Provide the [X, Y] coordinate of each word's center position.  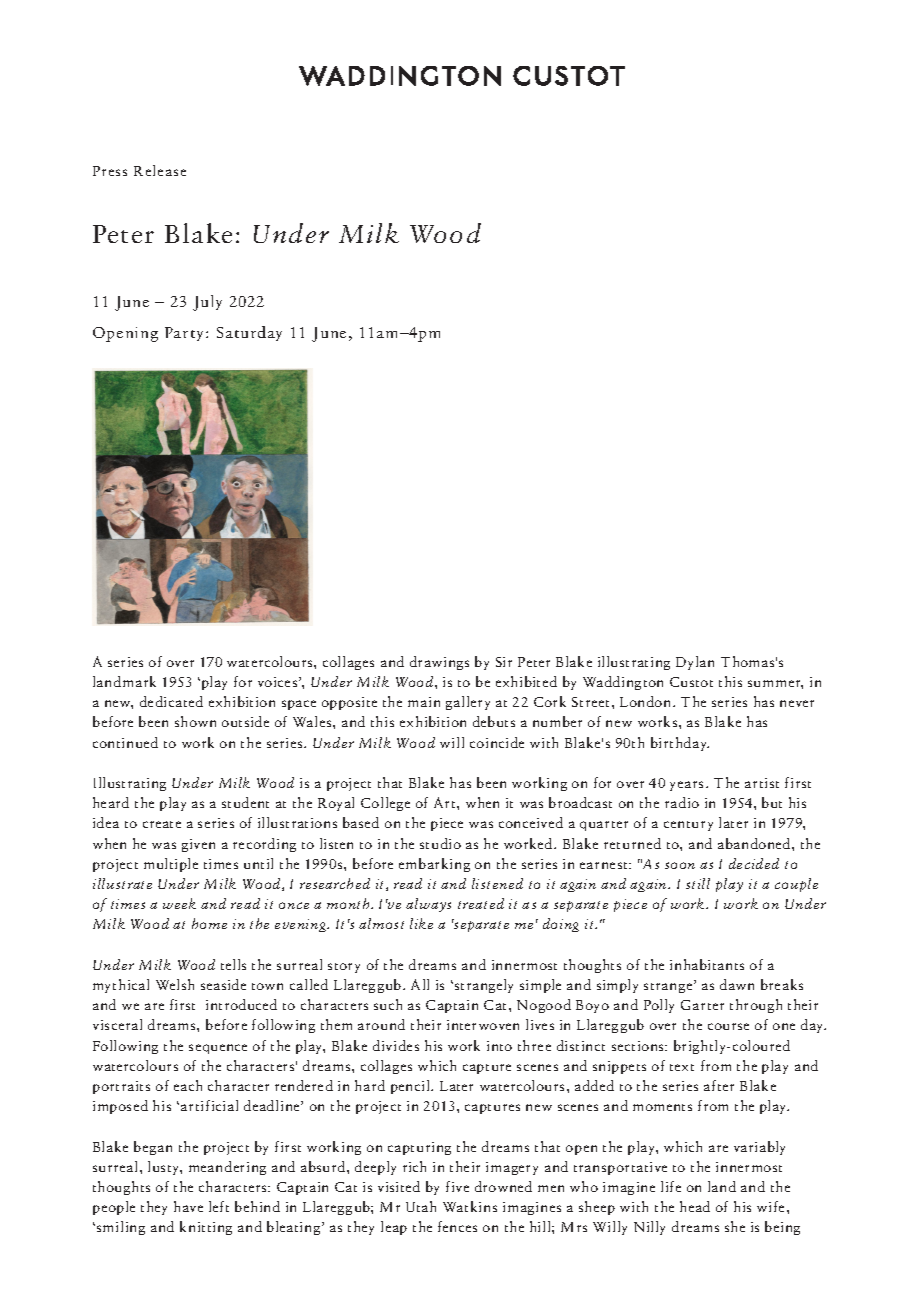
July [207, 303]
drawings [439, 663]
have [188, 1206]
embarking [434, 865]
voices [279, 682]
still [698, 883]
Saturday [249, 333]
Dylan [695, 663]
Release [160, 170]
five [457, 1186]
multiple [171, 865]
